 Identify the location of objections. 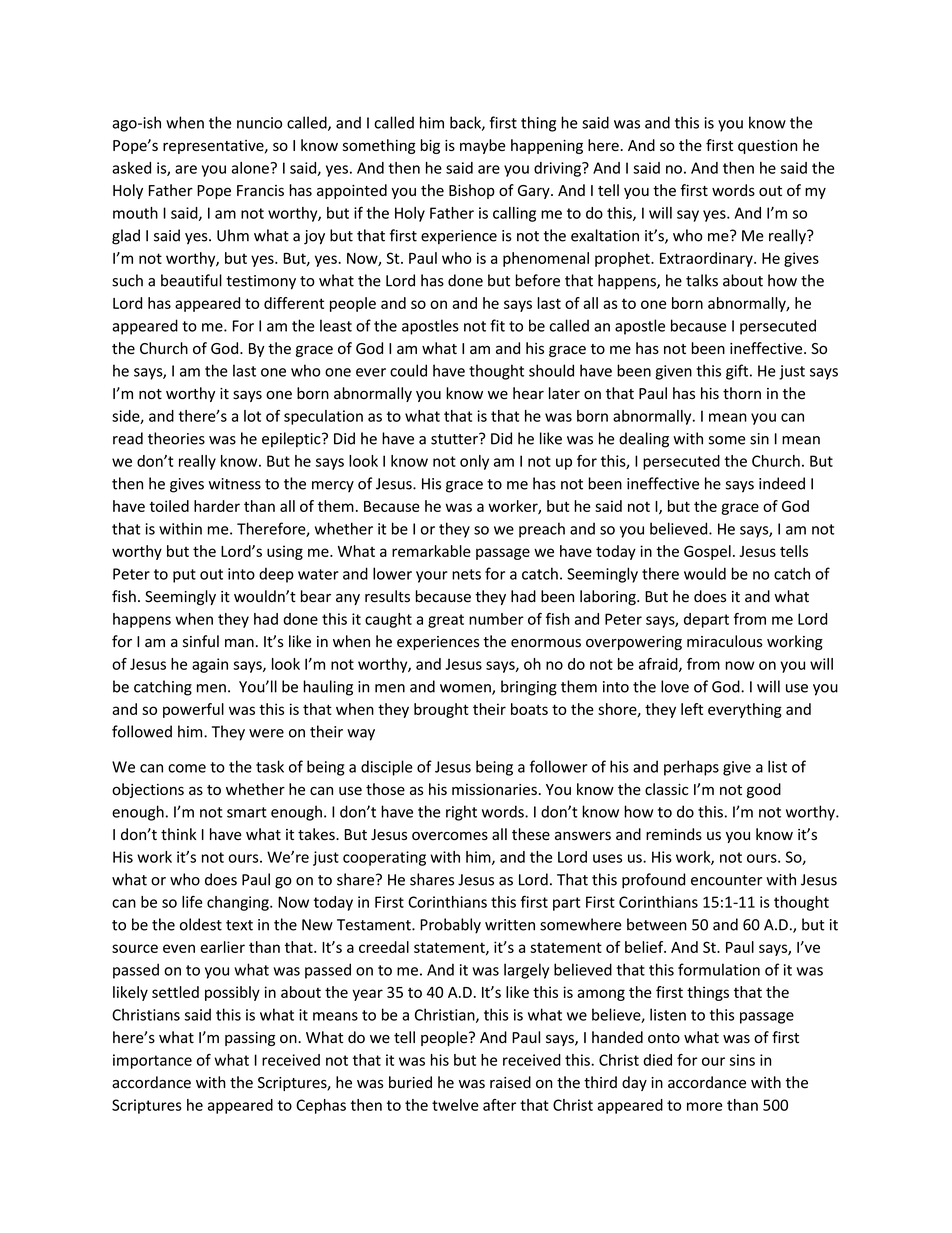
(148, 790).
